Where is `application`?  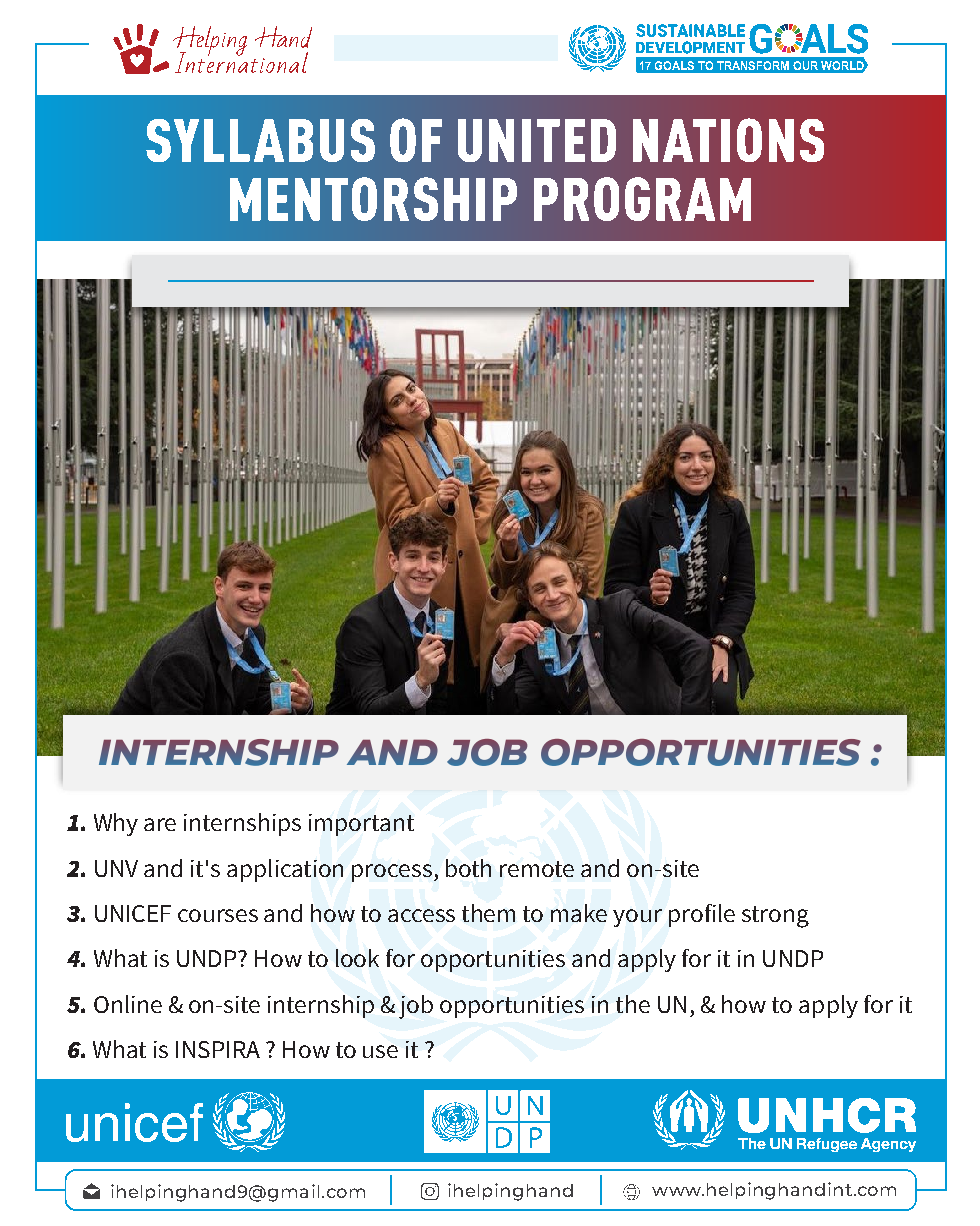
application is located at coordinates (285, 870).
